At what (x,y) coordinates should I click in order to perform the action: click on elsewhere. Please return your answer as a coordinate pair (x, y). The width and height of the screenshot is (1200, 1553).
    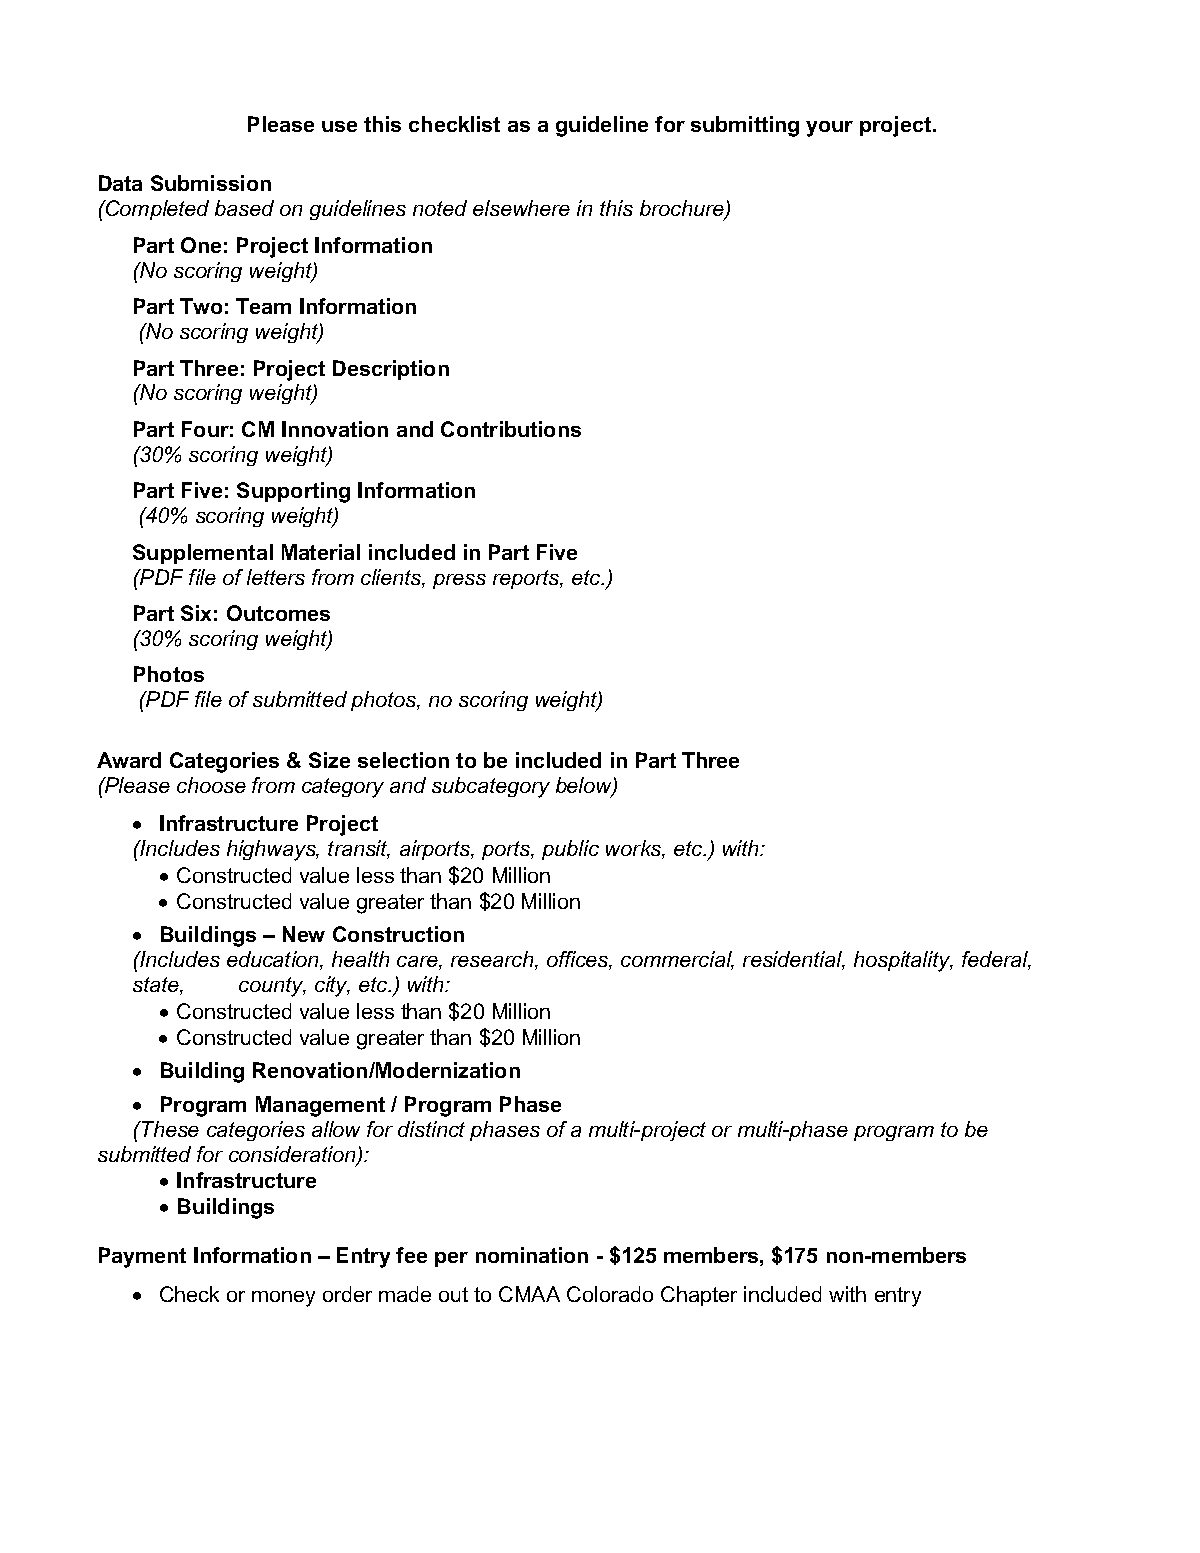
    Looking at the image, I should click on (521, 208).
